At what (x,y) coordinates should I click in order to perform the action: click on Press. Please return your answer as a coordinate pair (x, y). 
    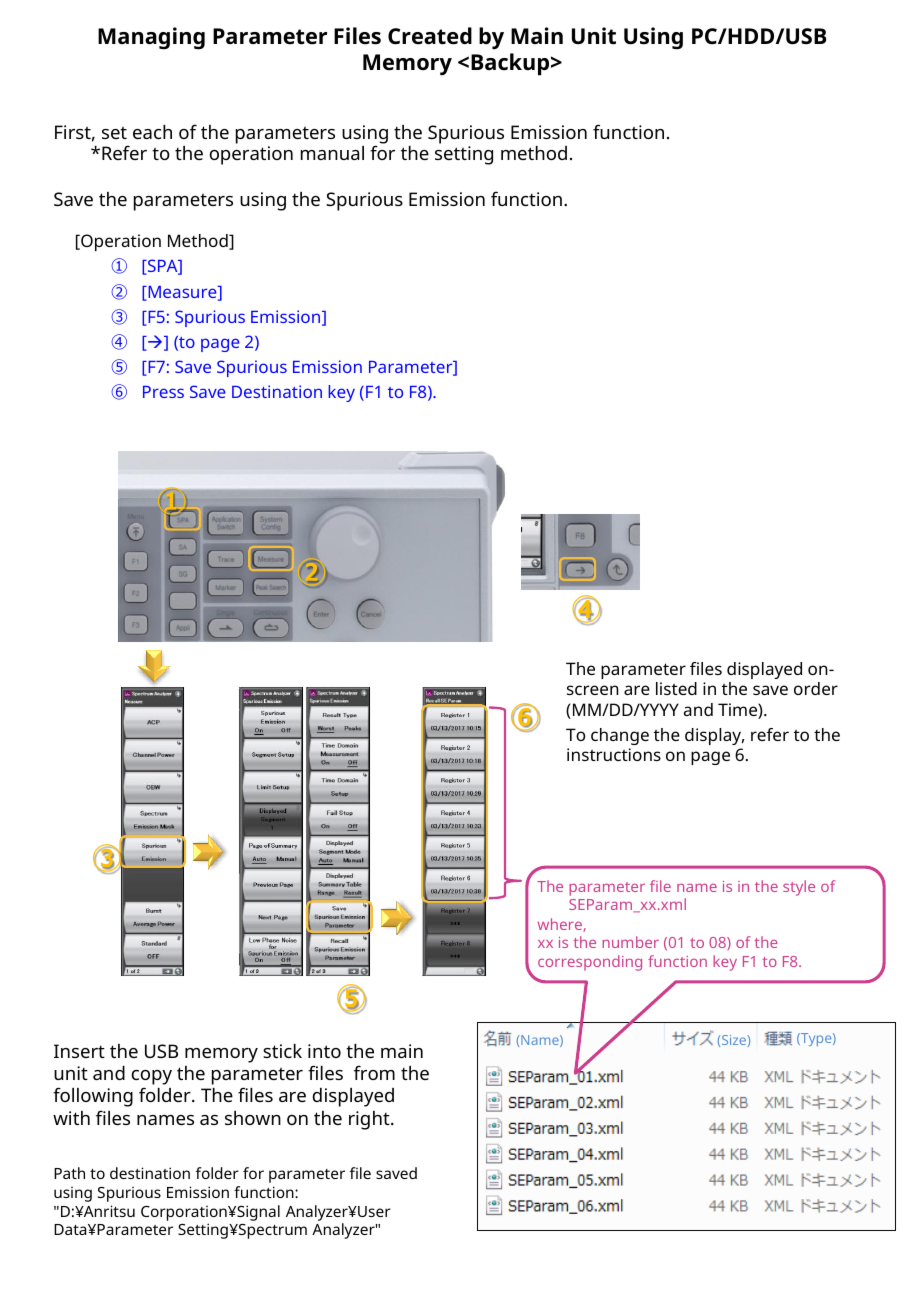
    Looking at the image, I should click on (163, 392).
